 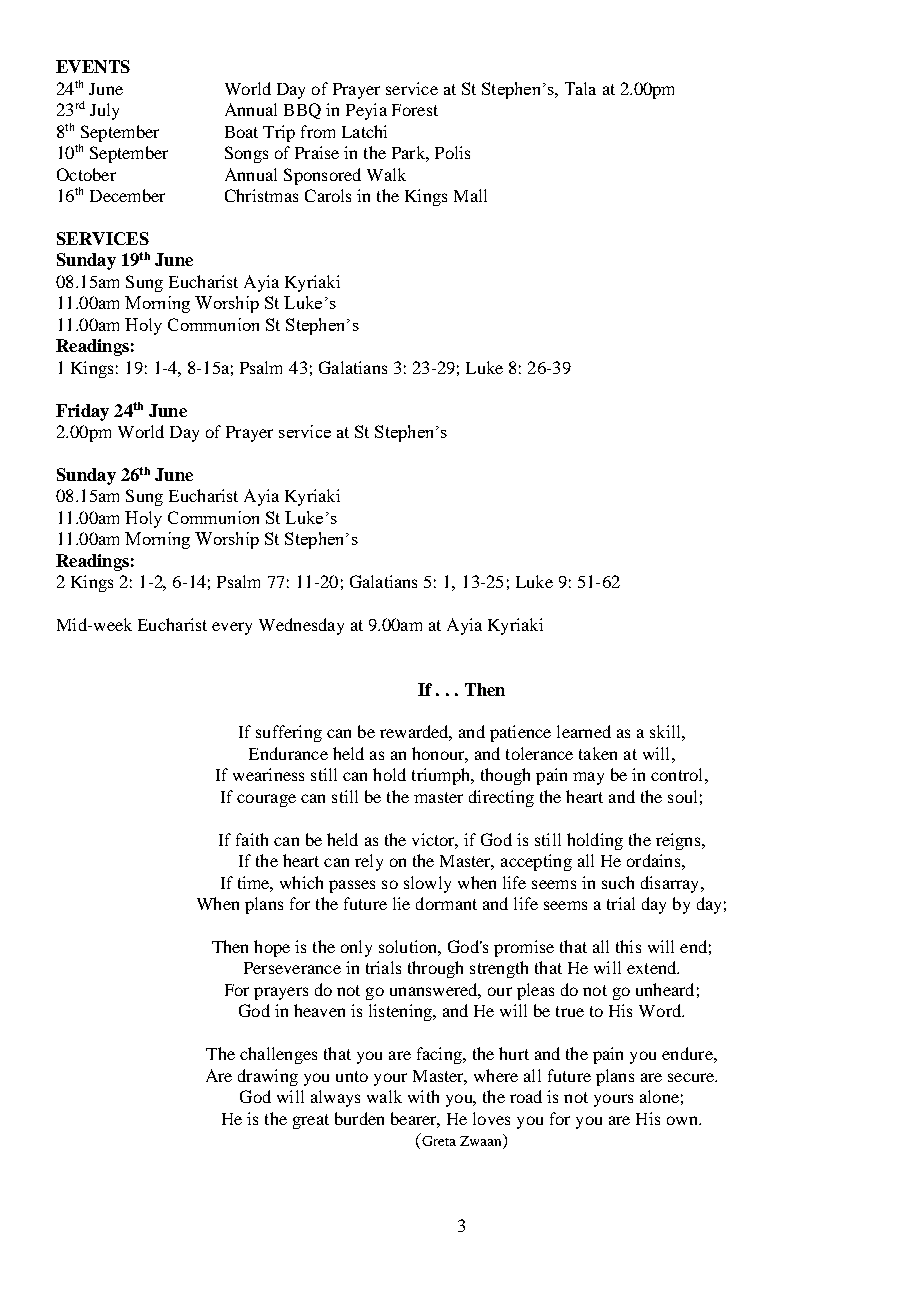 I want to click on drawing, so click(x=268, y=1077).
